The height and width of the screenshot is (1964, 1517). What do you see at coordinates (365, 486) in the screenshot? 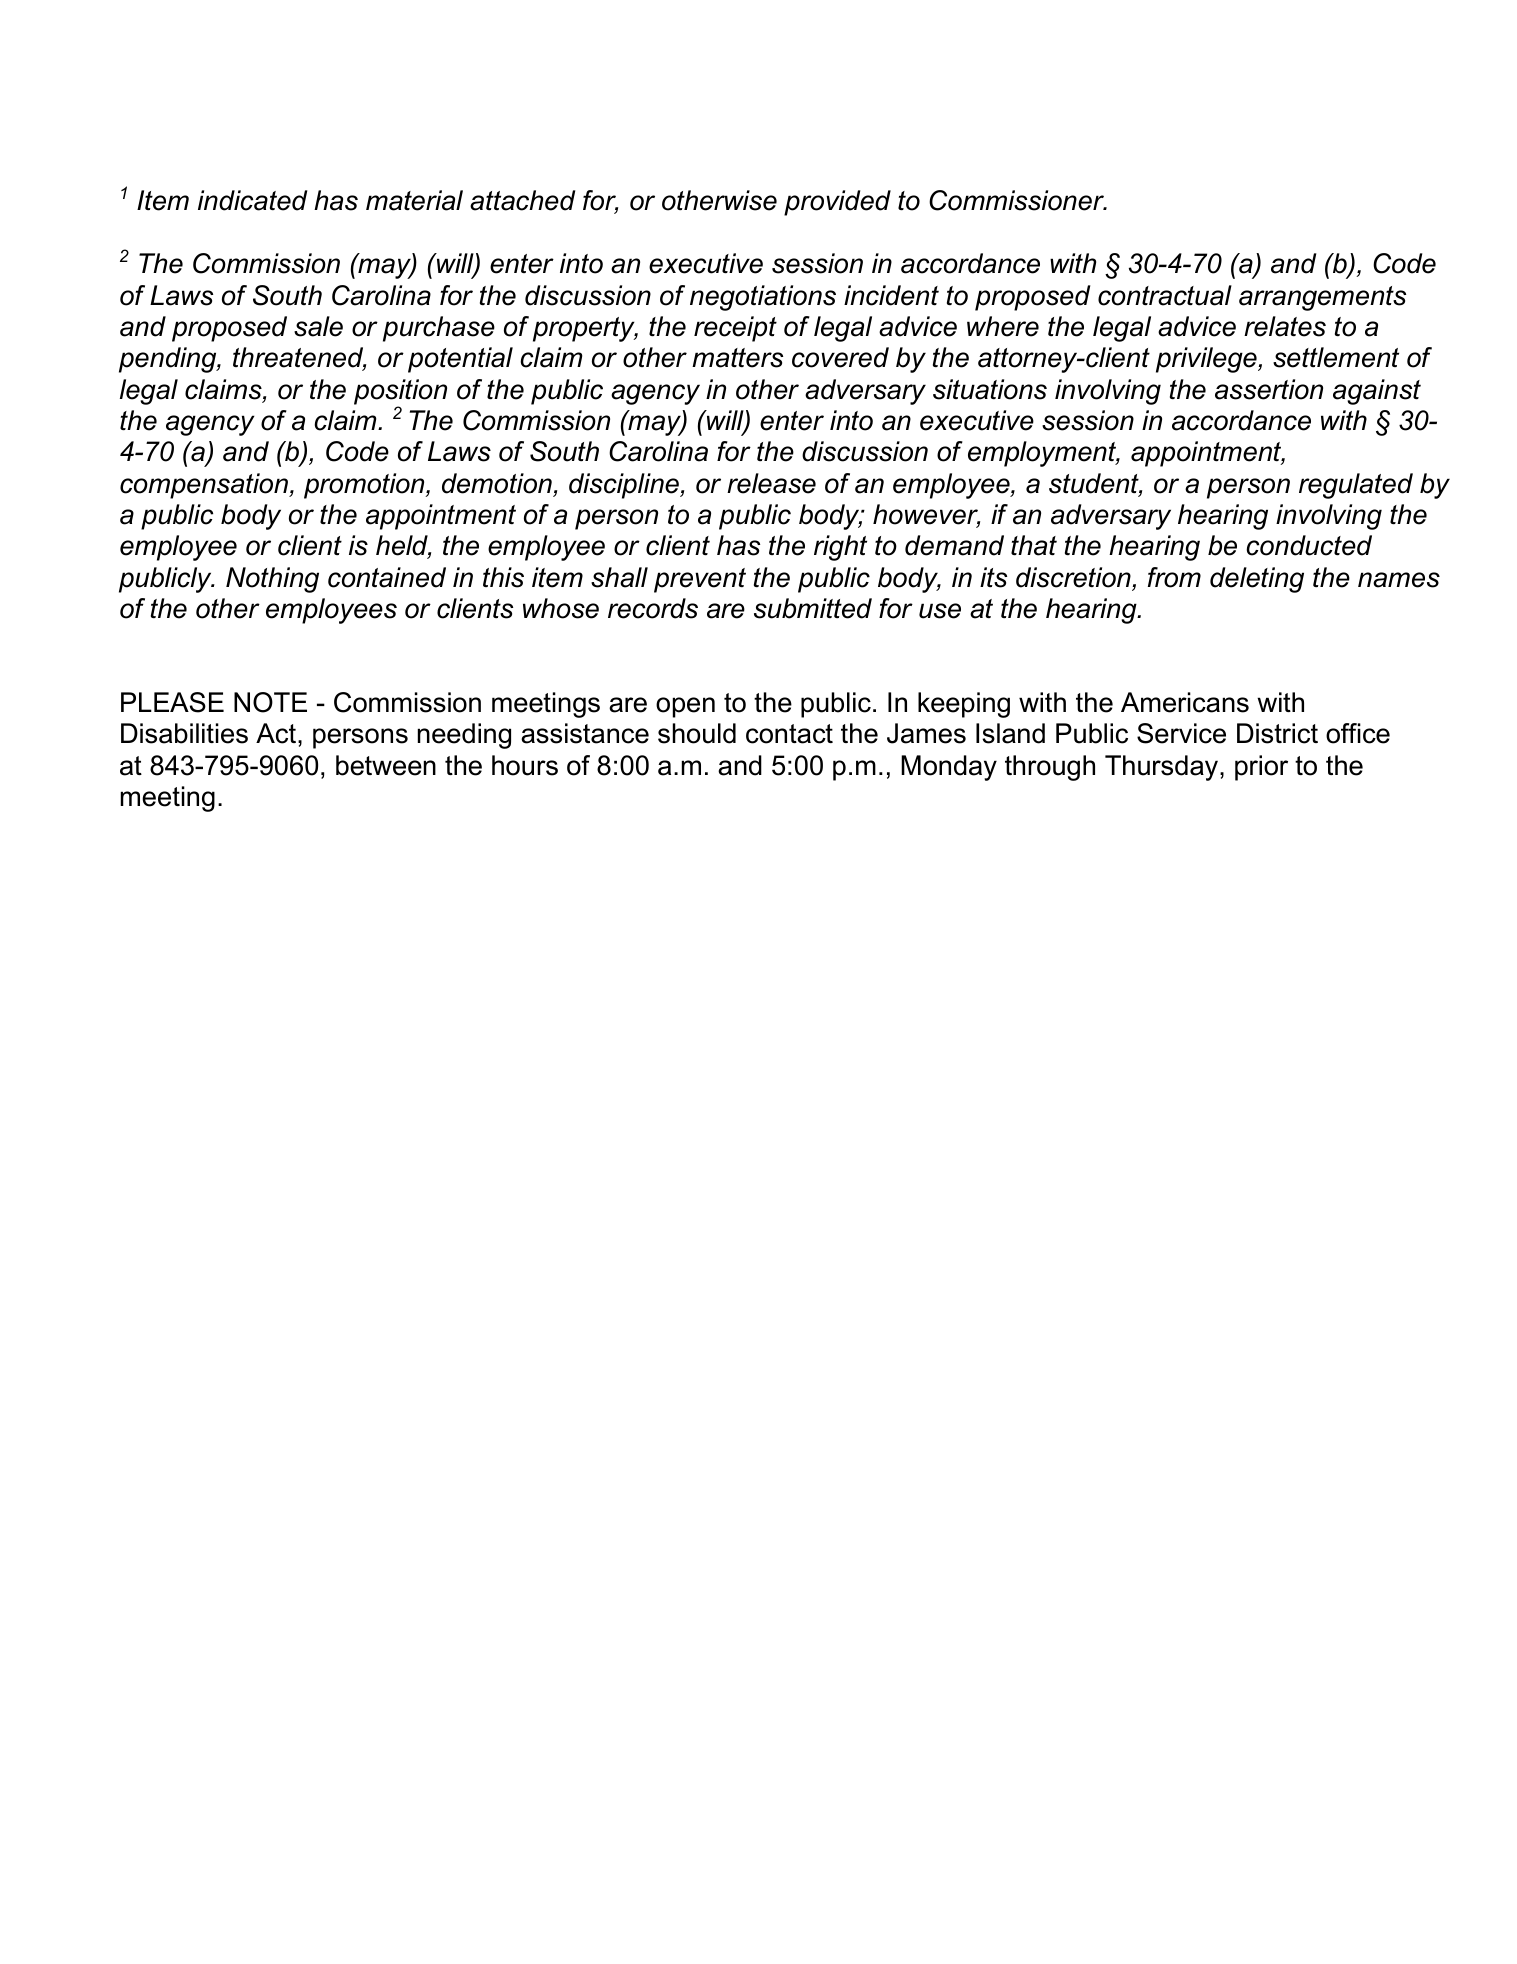
I see `promotion` at bounding box center [365, 486].
